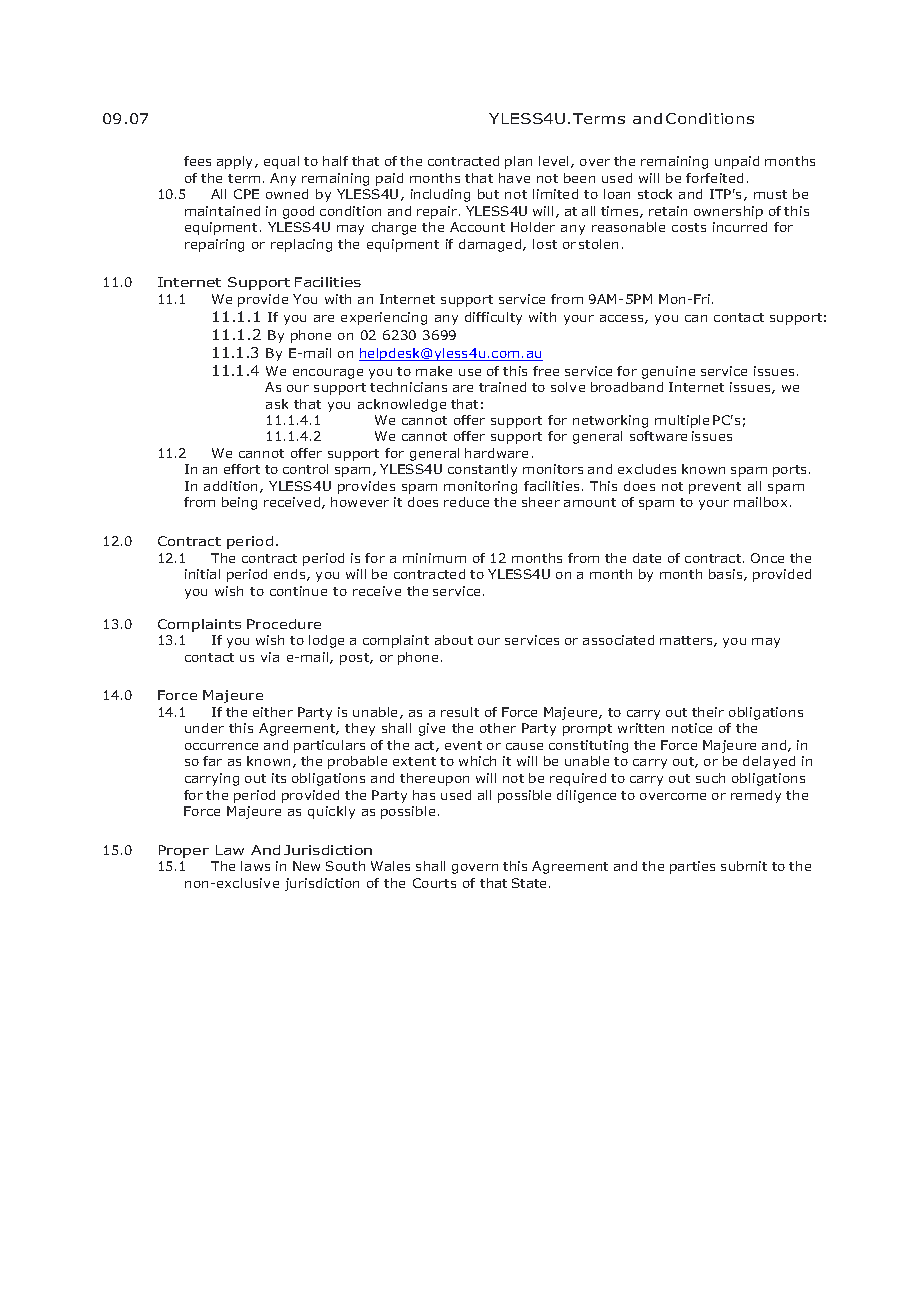 The image size is (924, 1309). What do you see at coordinates (246, 194) in the page?
I see `CPE` at bounding box center [246, 194].
